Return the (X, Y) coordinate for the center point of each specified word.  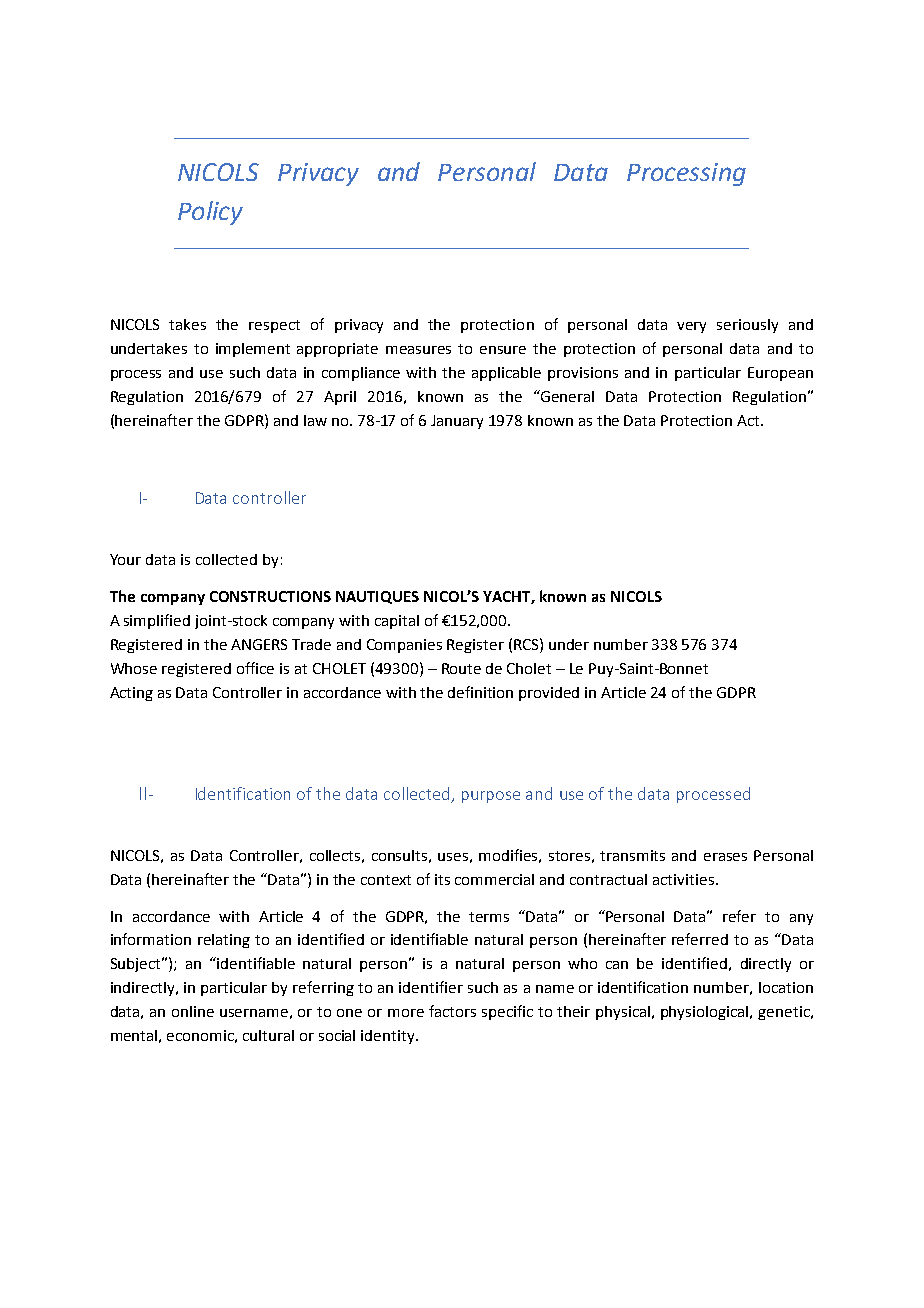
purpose (491, 797)
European (780, 374)
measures (418, 350)
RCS (527, 644)
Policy (210, 213)
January (457, 422)
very (691, 327)
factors (452, 1011)
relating (224, 941)
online (193, 1011)
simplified (157, 621)
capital (397, 622)
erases (725, 857)
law (315, 420)
